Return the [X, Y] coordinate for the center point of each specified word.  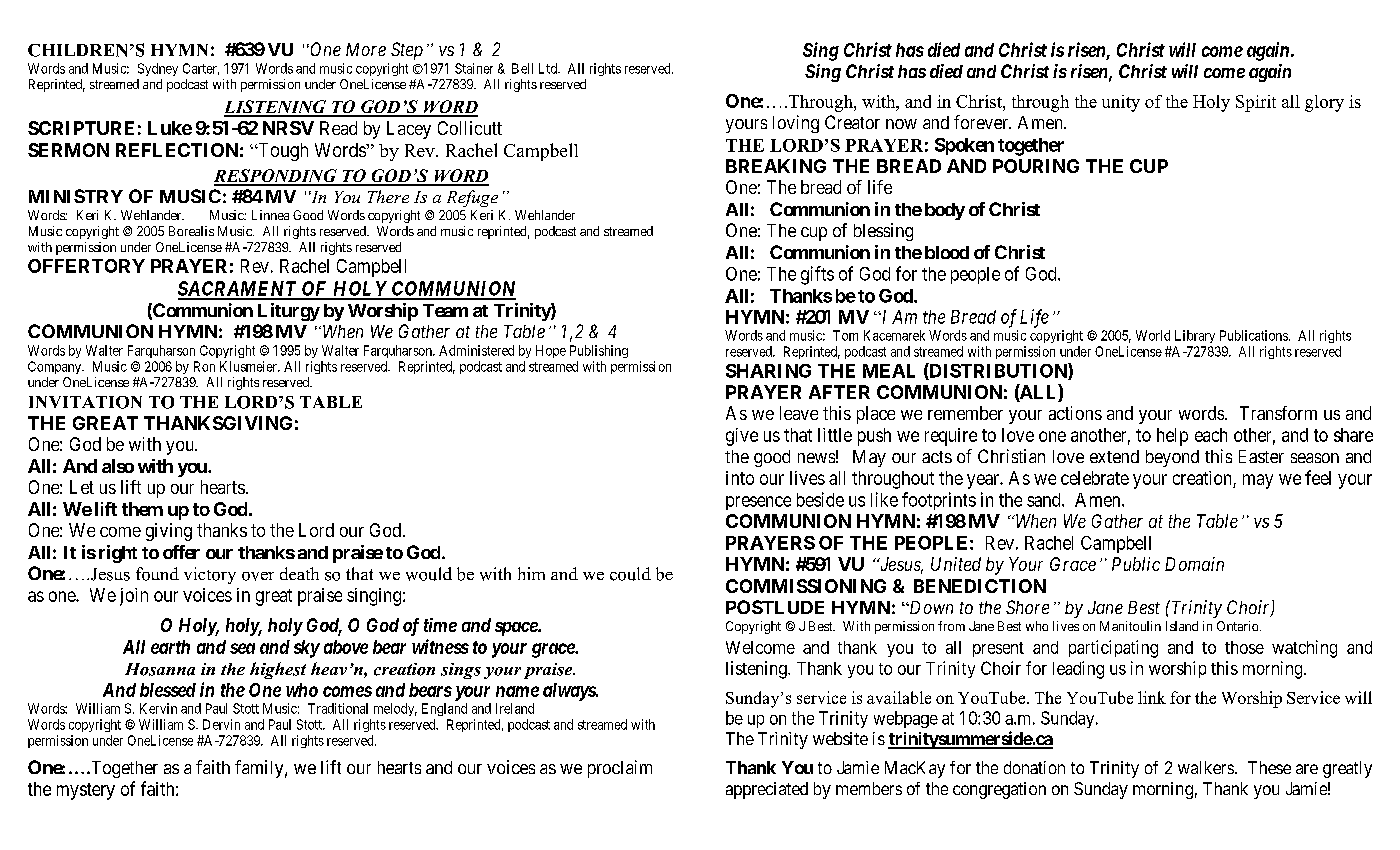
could [630, 574]
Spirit [1256, 103]
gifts [817, 275]
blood [947, 252]
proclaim [620, 769]
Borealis [191, 231]
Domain [1194, 564]
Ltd [549, 68]
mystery [86, 791]
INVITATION [85, 402]
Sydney [158, 69]
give [742, 437]
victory [210, 575]
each [1211, 435]
